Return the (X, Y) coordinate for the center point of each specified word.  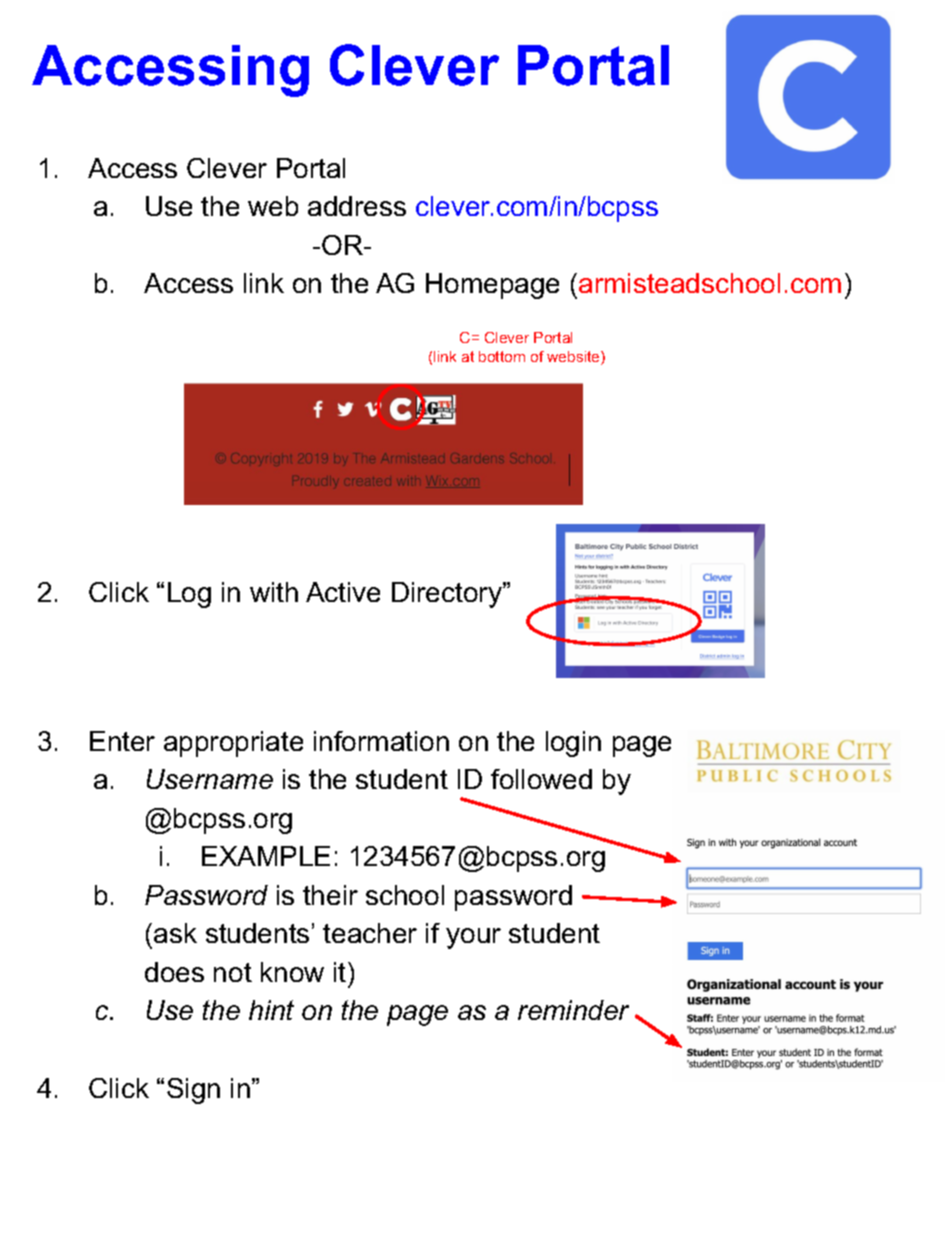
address (357, 206)
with (274, 592)
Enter (122, 741)
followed (541, 779)
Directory (448, 595)
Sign (193, 1091)
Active (343, 592)
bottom (502, 356)
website (574, 358)
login (573, 744)
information (381, 741)
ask (175, 933)
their (330, 895)
